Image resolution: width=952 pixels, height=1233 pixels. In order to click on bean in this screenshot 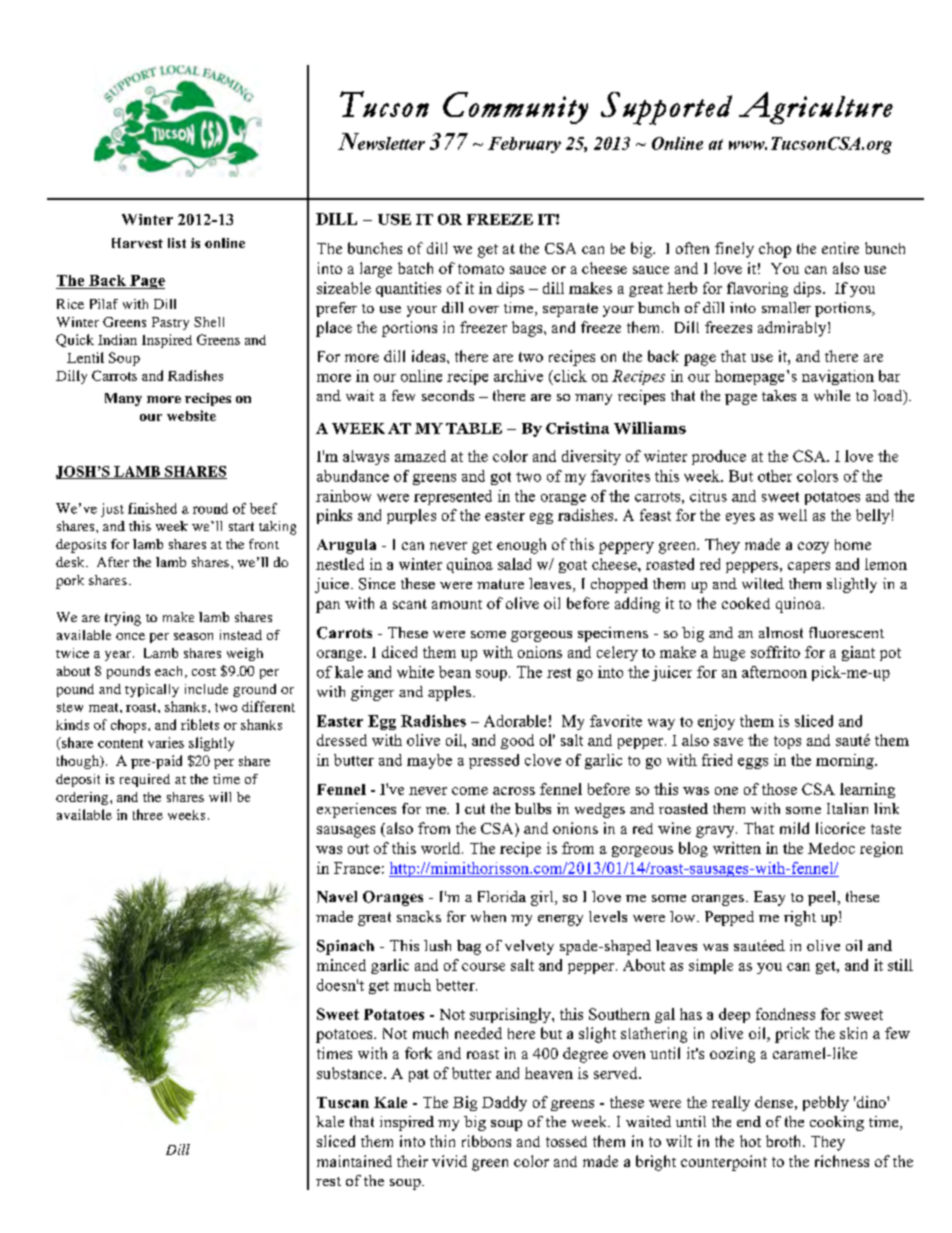, I will do `click(455, 672)`.
